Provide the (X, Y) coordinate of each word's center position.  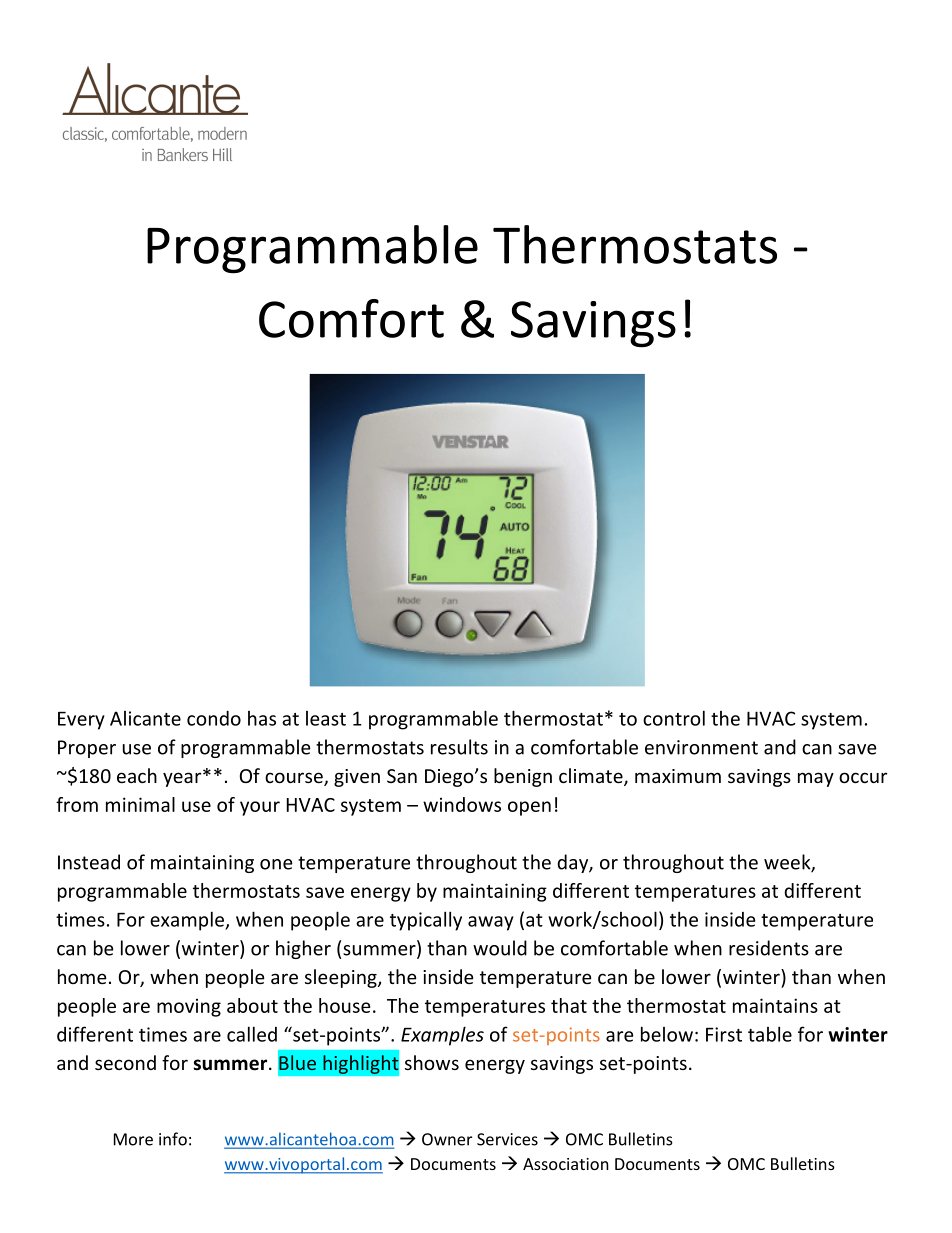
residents (769, 948)
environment (701, 747)
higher (303, 949)
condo (214, 718)
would (500, 948)
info (173, 1139)
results (459, 747)
